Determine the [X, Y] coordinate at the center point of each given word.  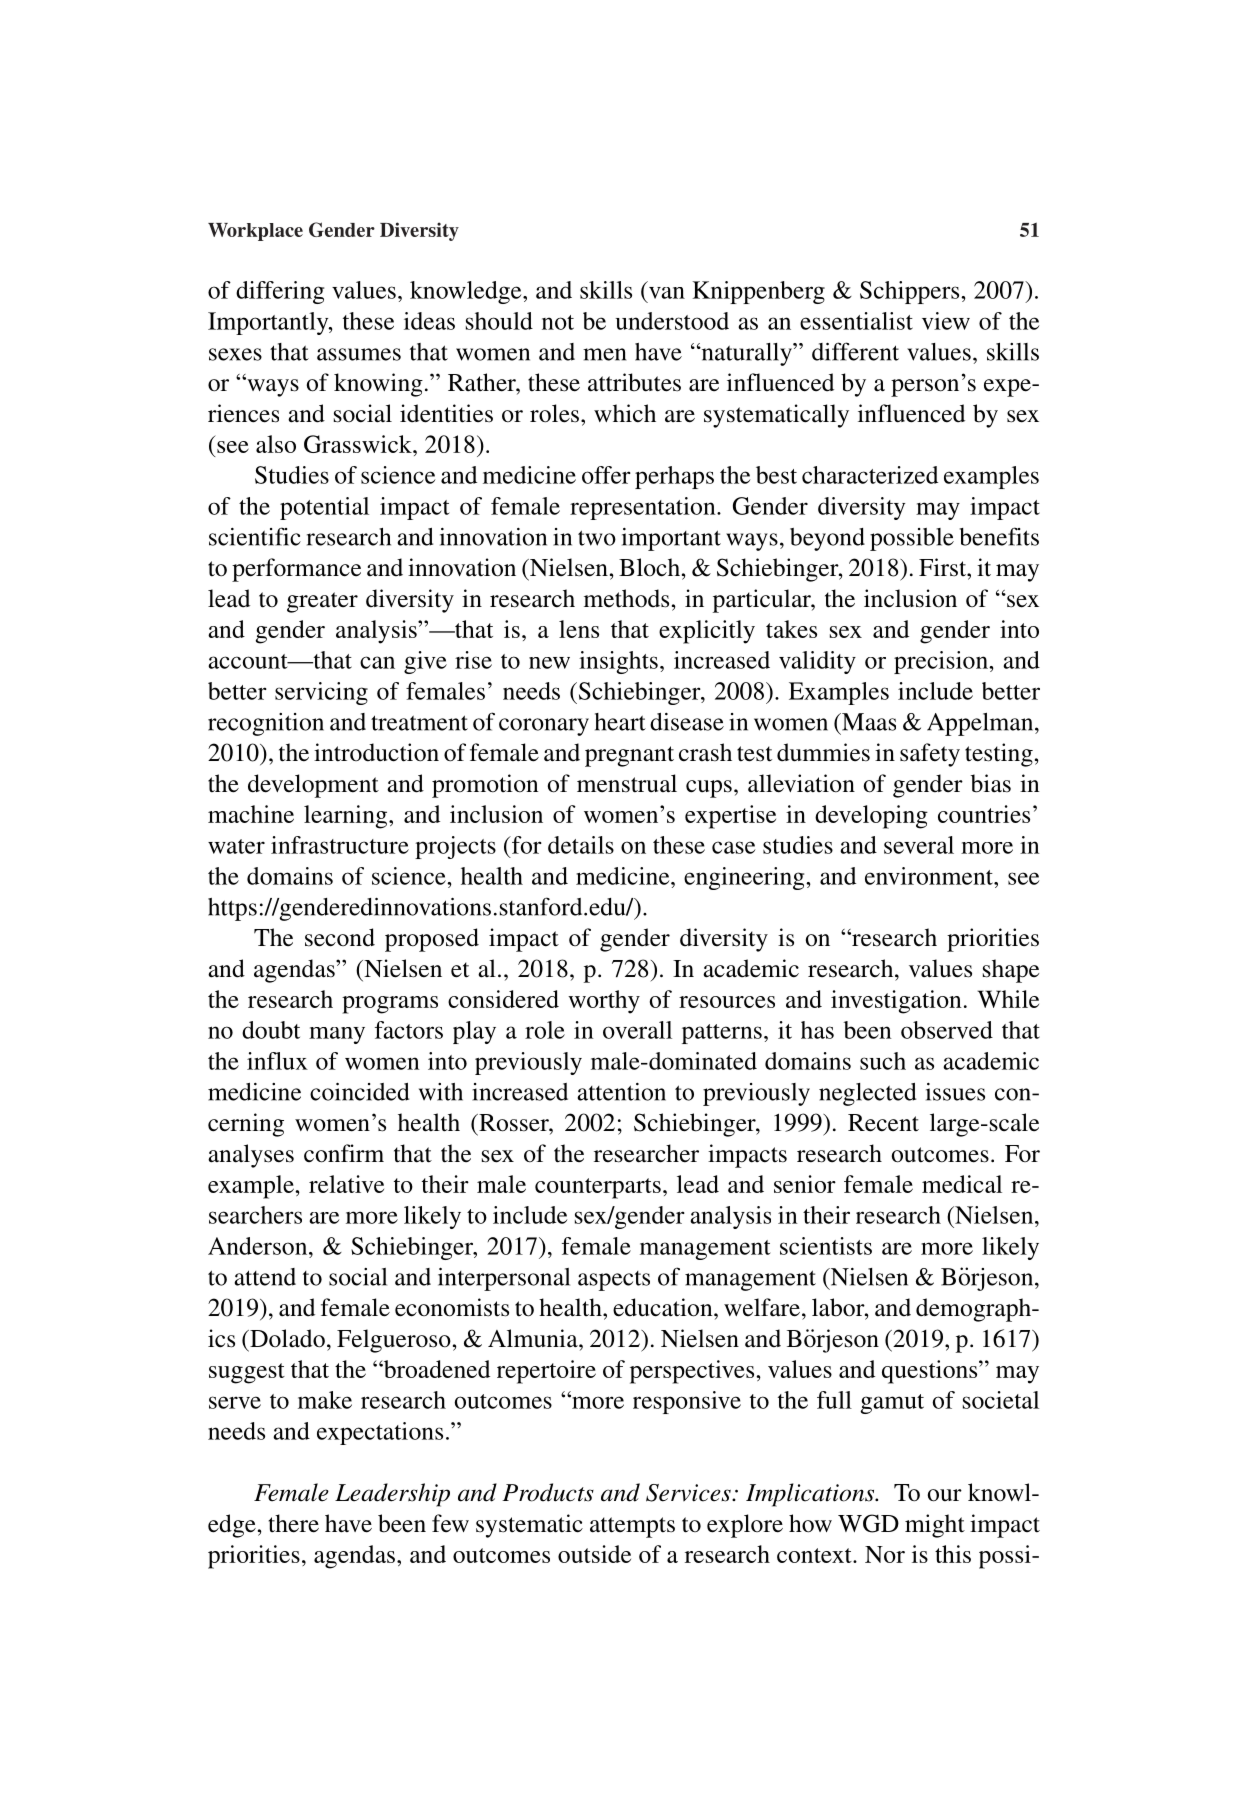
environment [930, 876]
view [946, 321]
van [667, 293]
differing [280, 292]
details [581, 845]
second [340, 937]
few [450, 1523]
